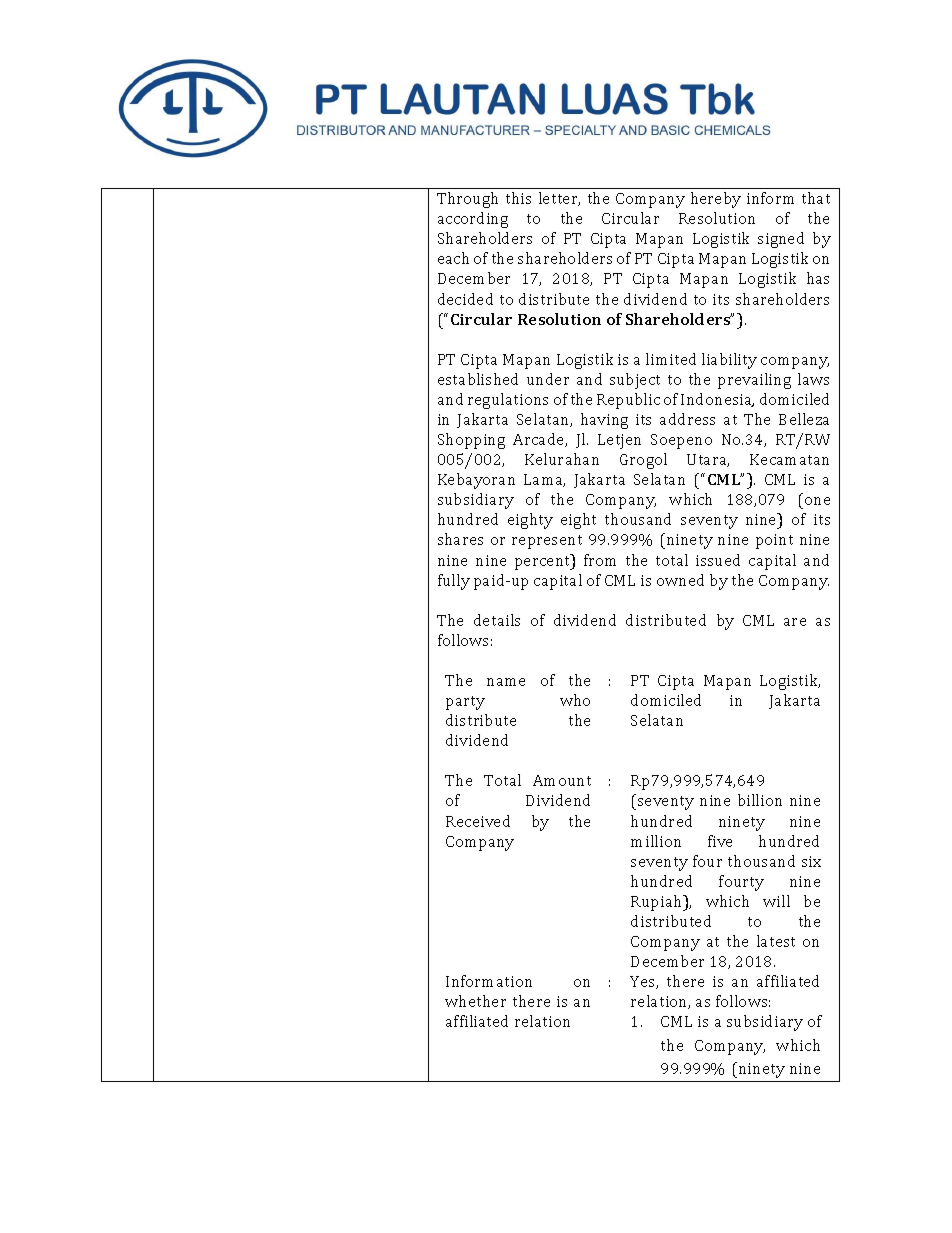 The image size is (952, 1233). Describe the element at coordinates (774, 541) in the page. I see `point` at that location.
